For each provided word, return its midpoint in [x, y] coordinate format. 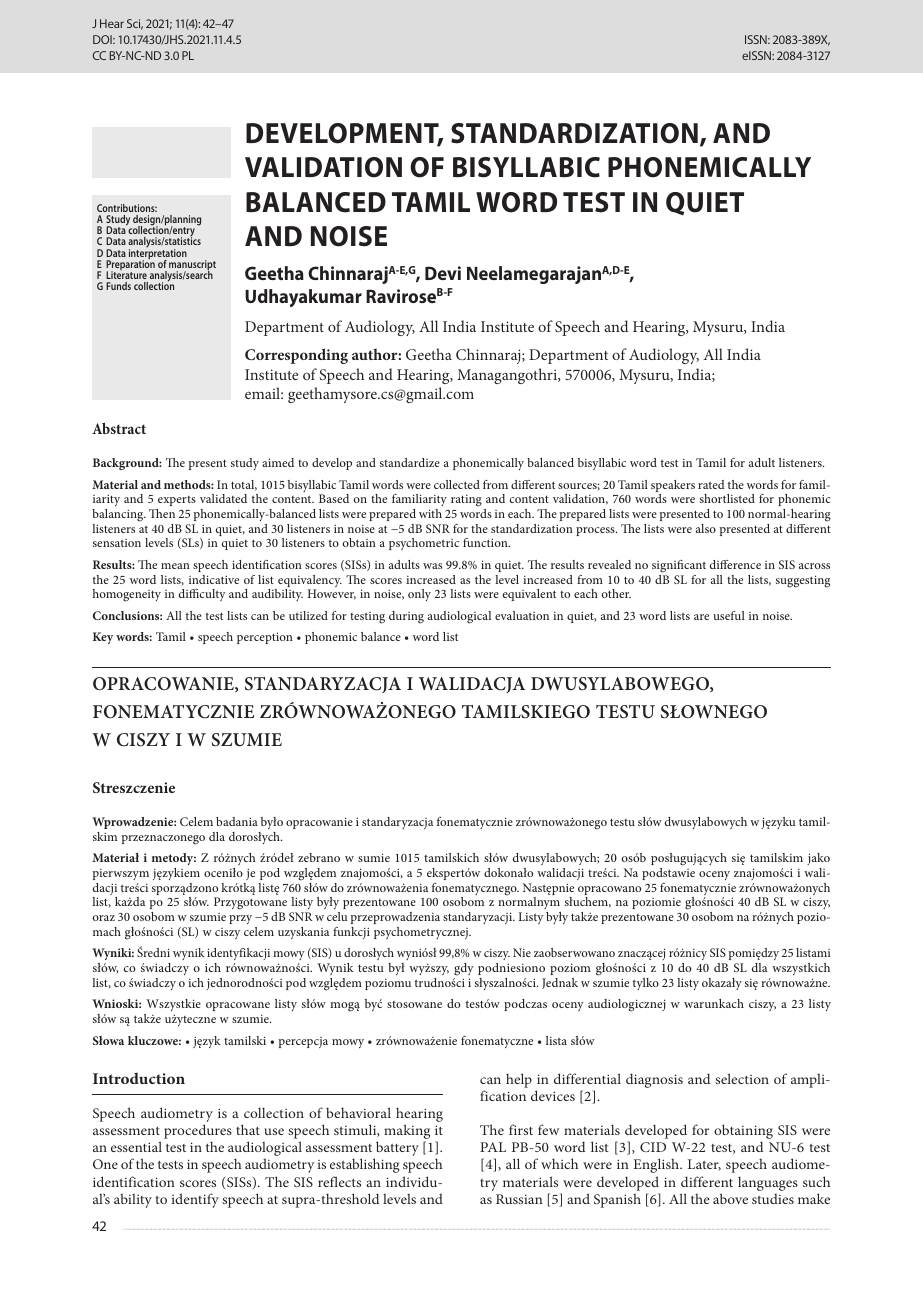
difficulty [201, 595]
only [419, 595]
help [519, 1080]
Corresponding [296, 356]
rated [711, 484]
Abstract [119, 428]
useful [729, 615]
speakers [673, 487]
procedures [198, 1133]
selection [742, 1078]
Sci [135, 24]
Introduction [139, 1078]
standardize [410, 462]
